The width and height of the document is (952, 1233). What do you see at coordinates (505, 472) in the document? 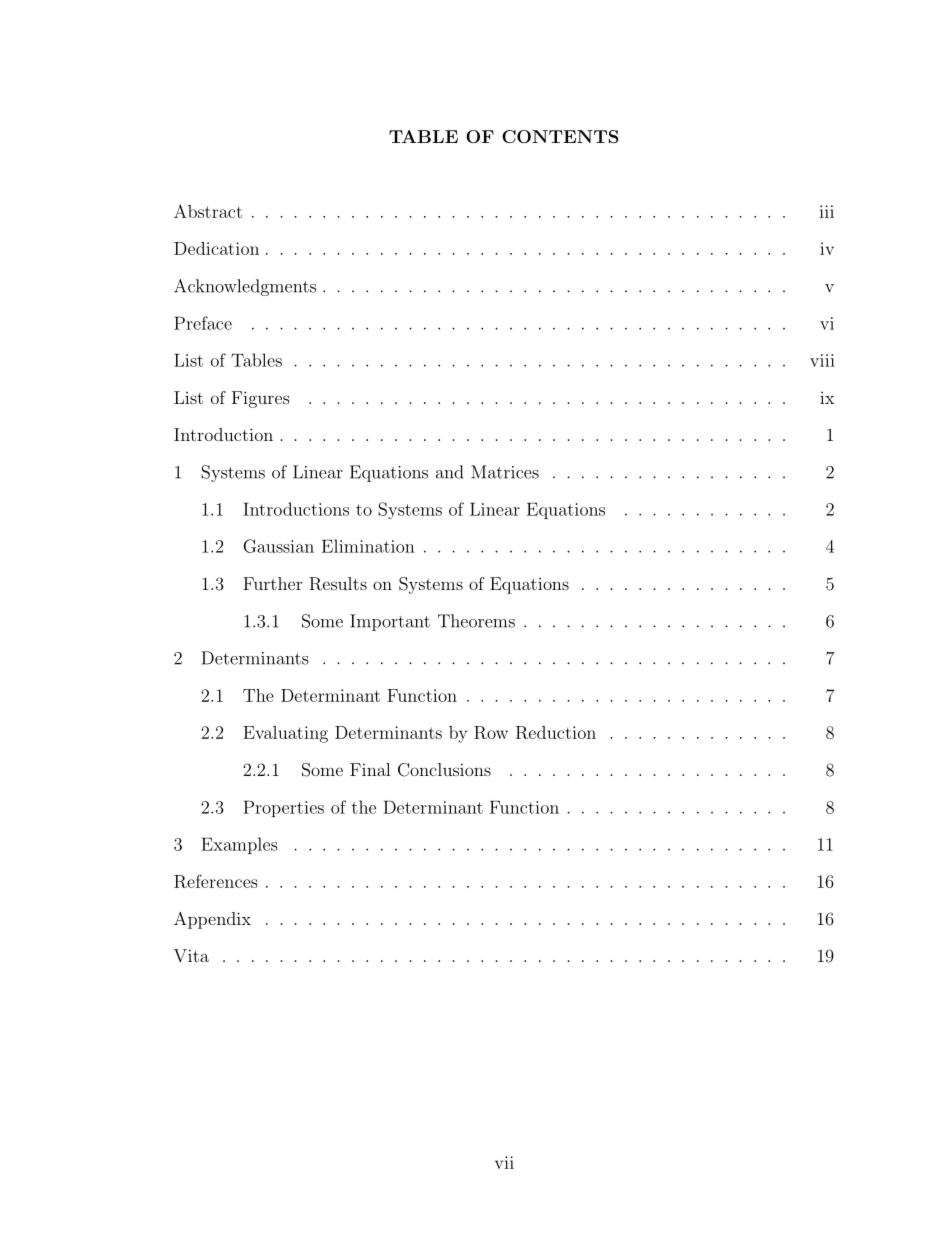
I see `Matrices` at bounding box center [505, 472].
